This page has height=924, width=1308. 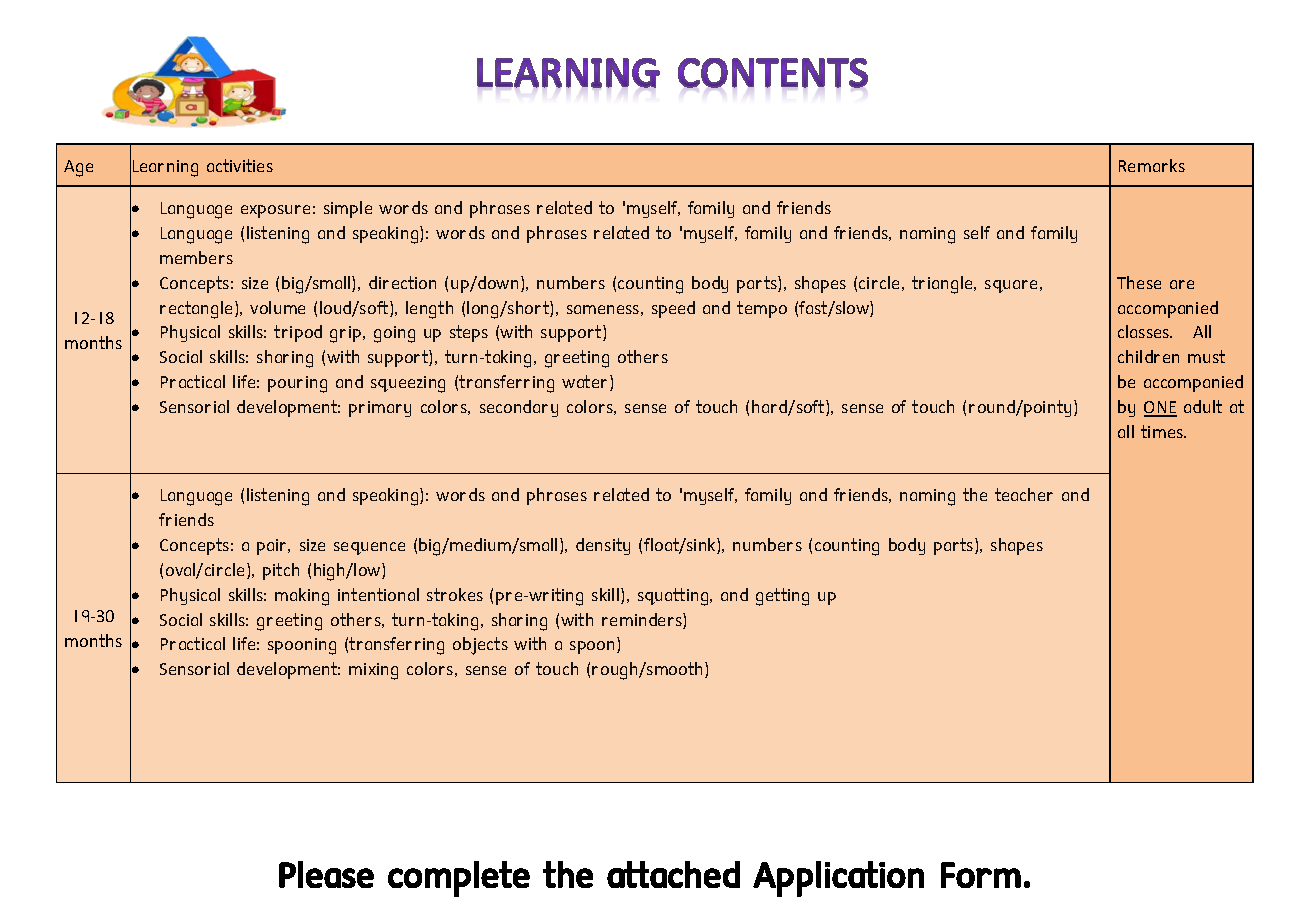 What do you see at coordinates (673, 874) in the page?
I see `attached` at bounding box center [673, 874].
